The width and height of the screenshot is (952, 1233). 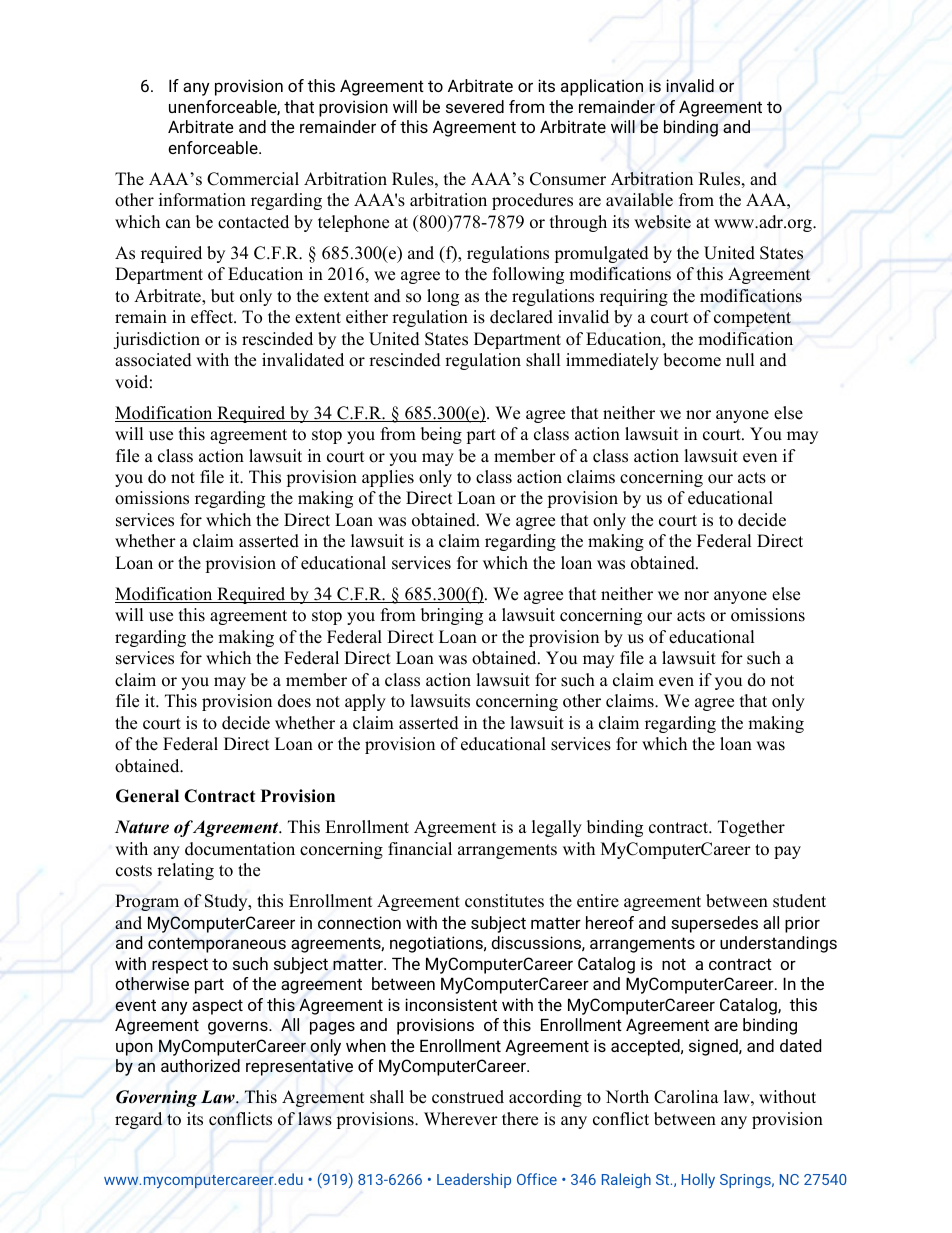 I want to click on null, so click(x=740, y=360).
